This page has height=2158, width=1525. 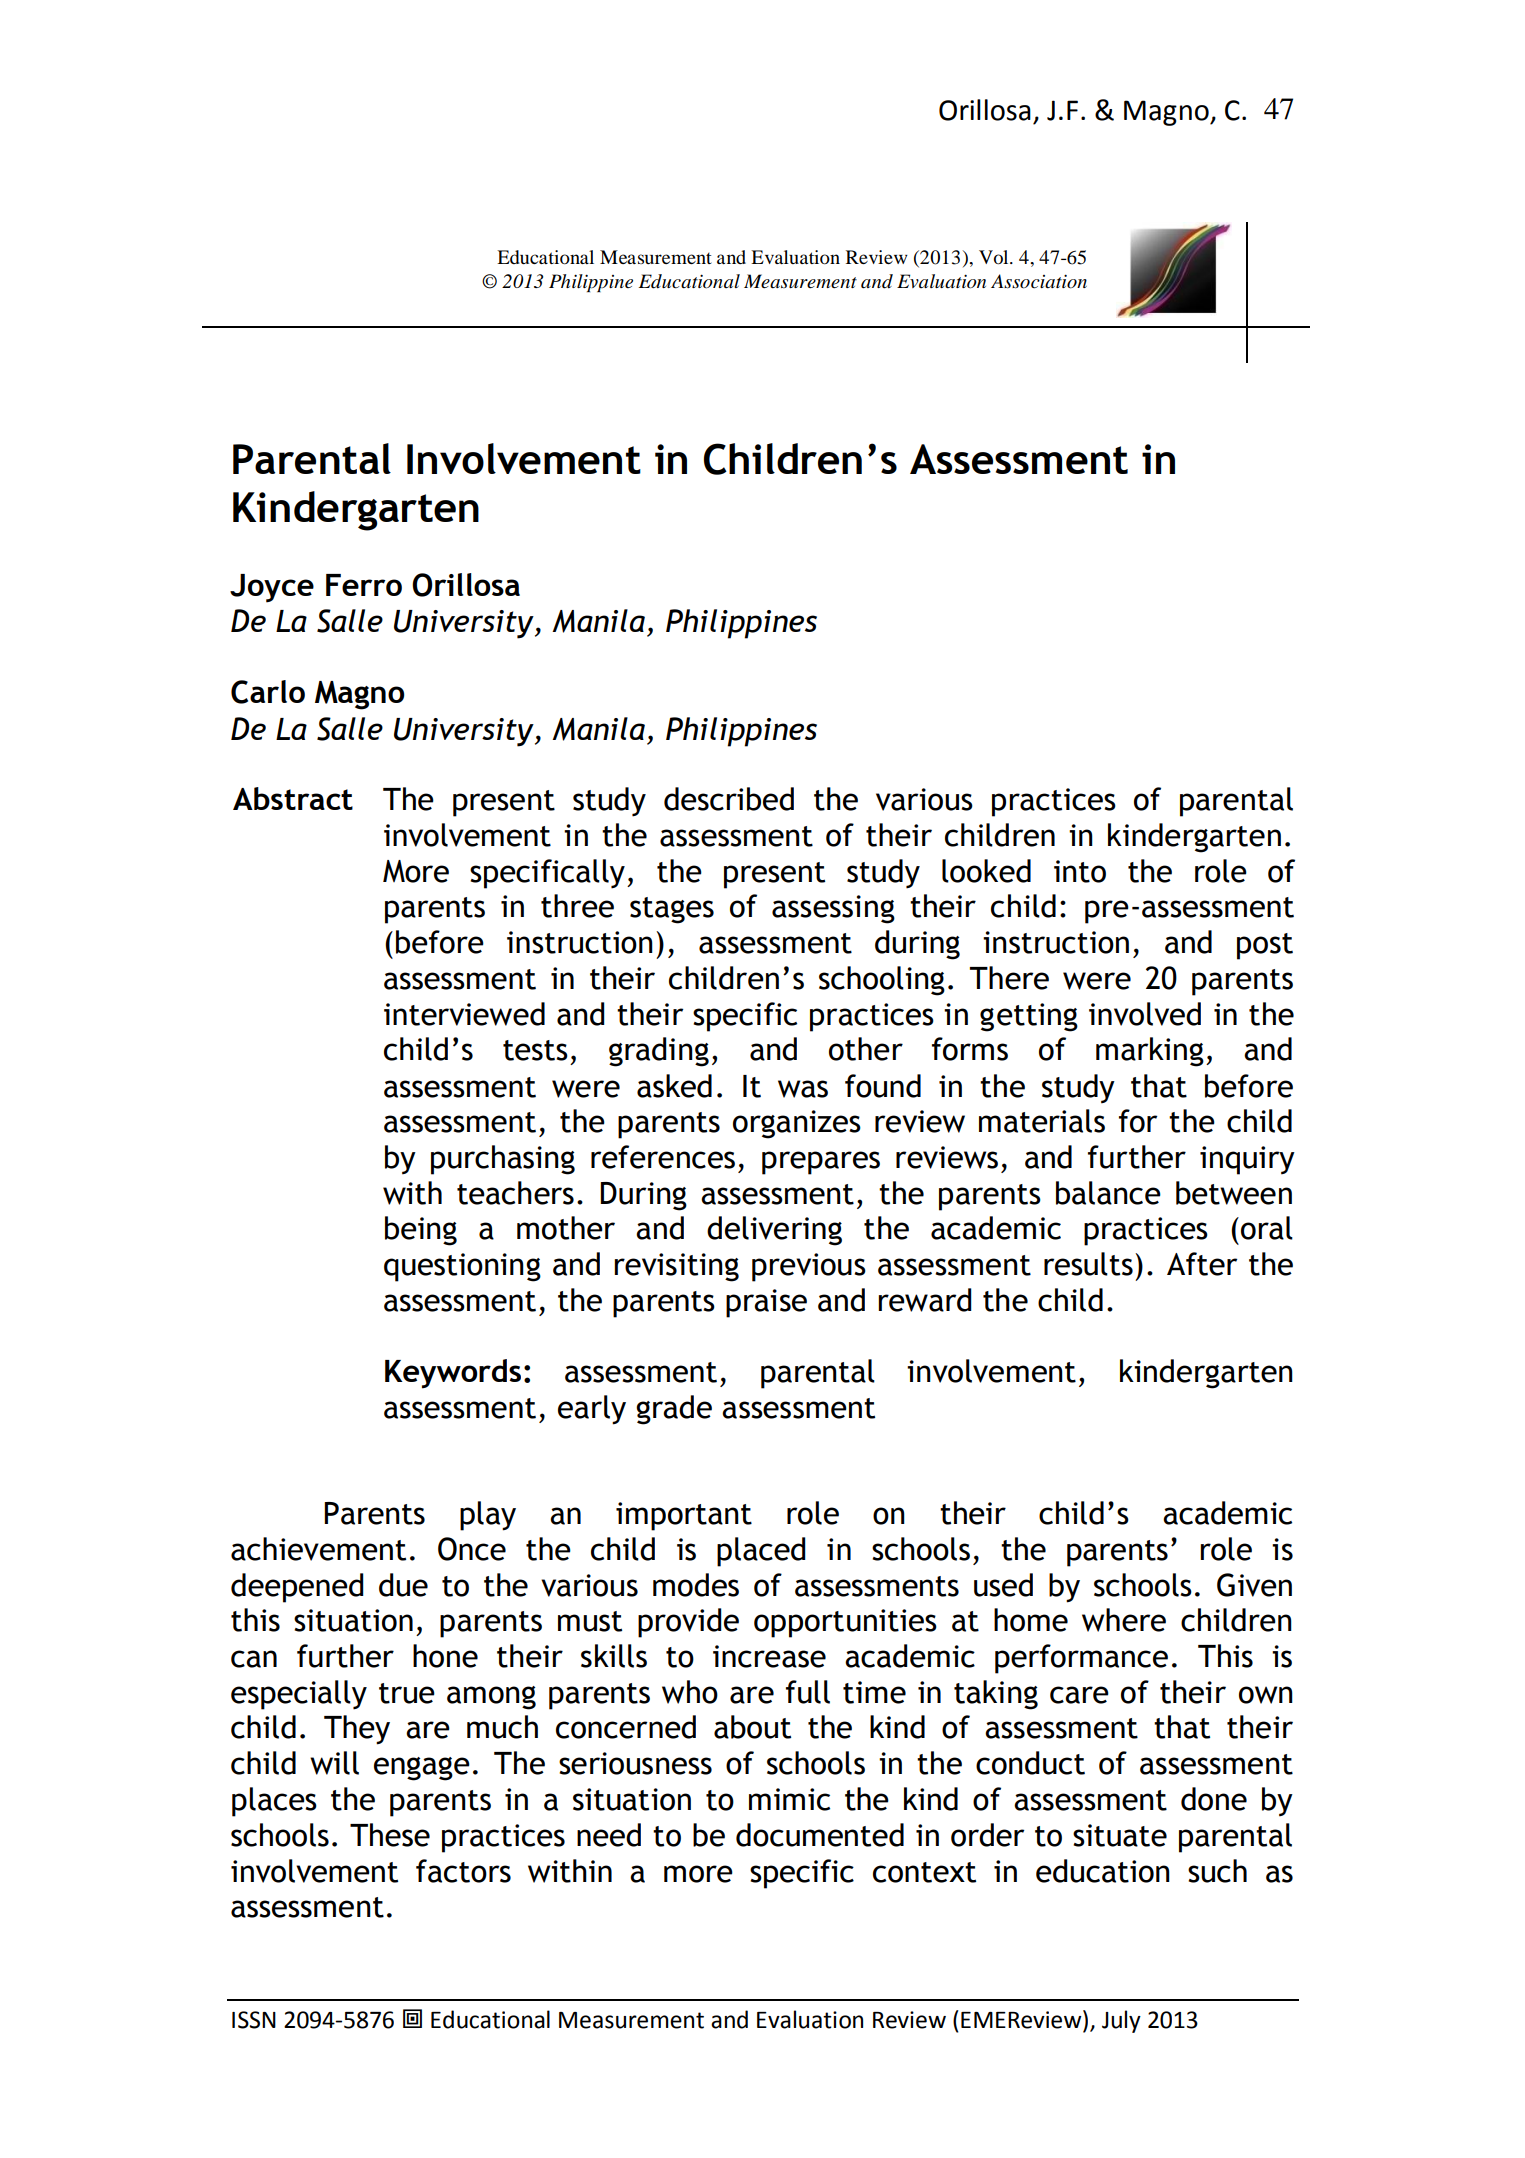 I want to click on Association, so click(x=1039, y=281).
